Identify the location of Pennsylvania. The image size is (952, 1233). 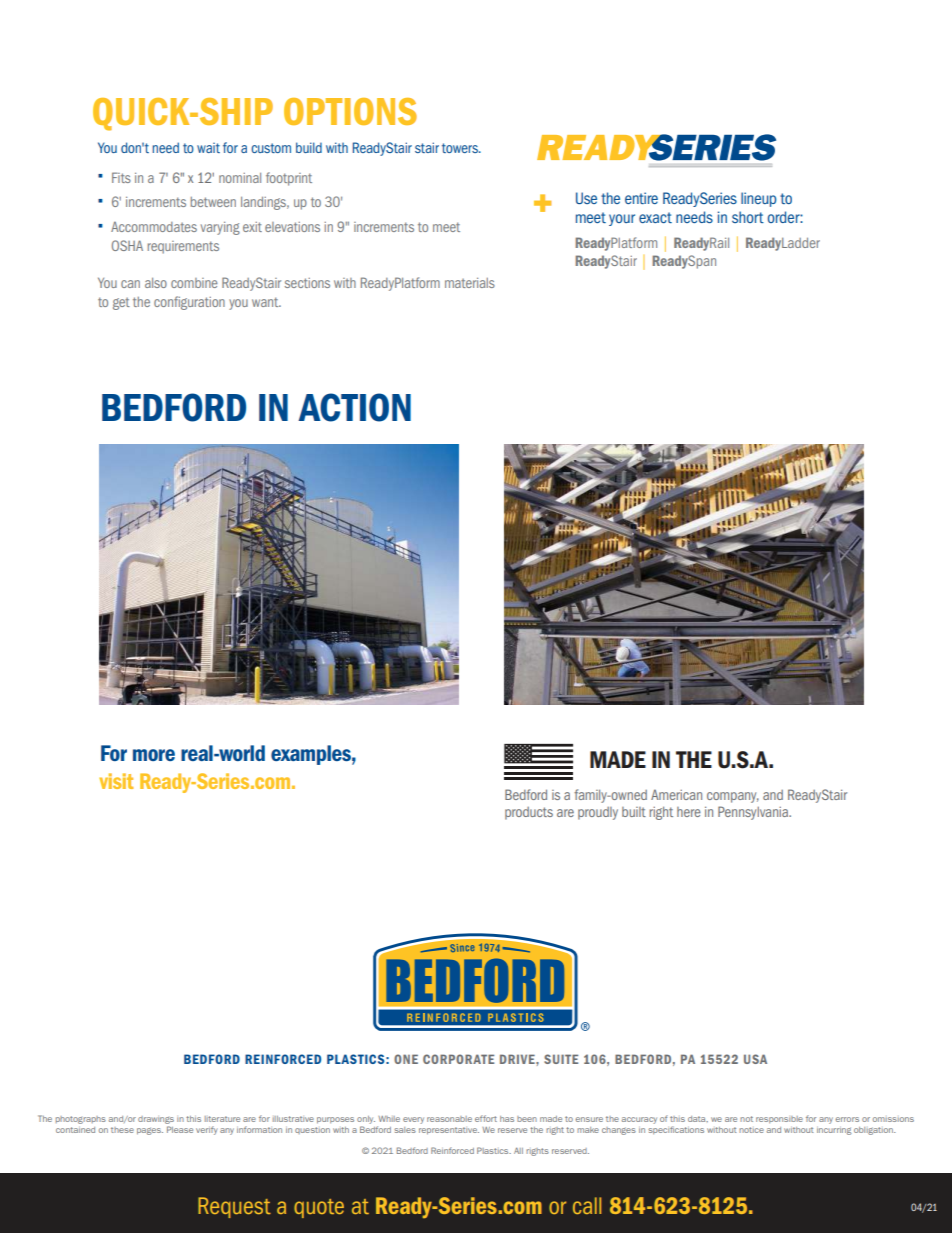
(754, 813).
